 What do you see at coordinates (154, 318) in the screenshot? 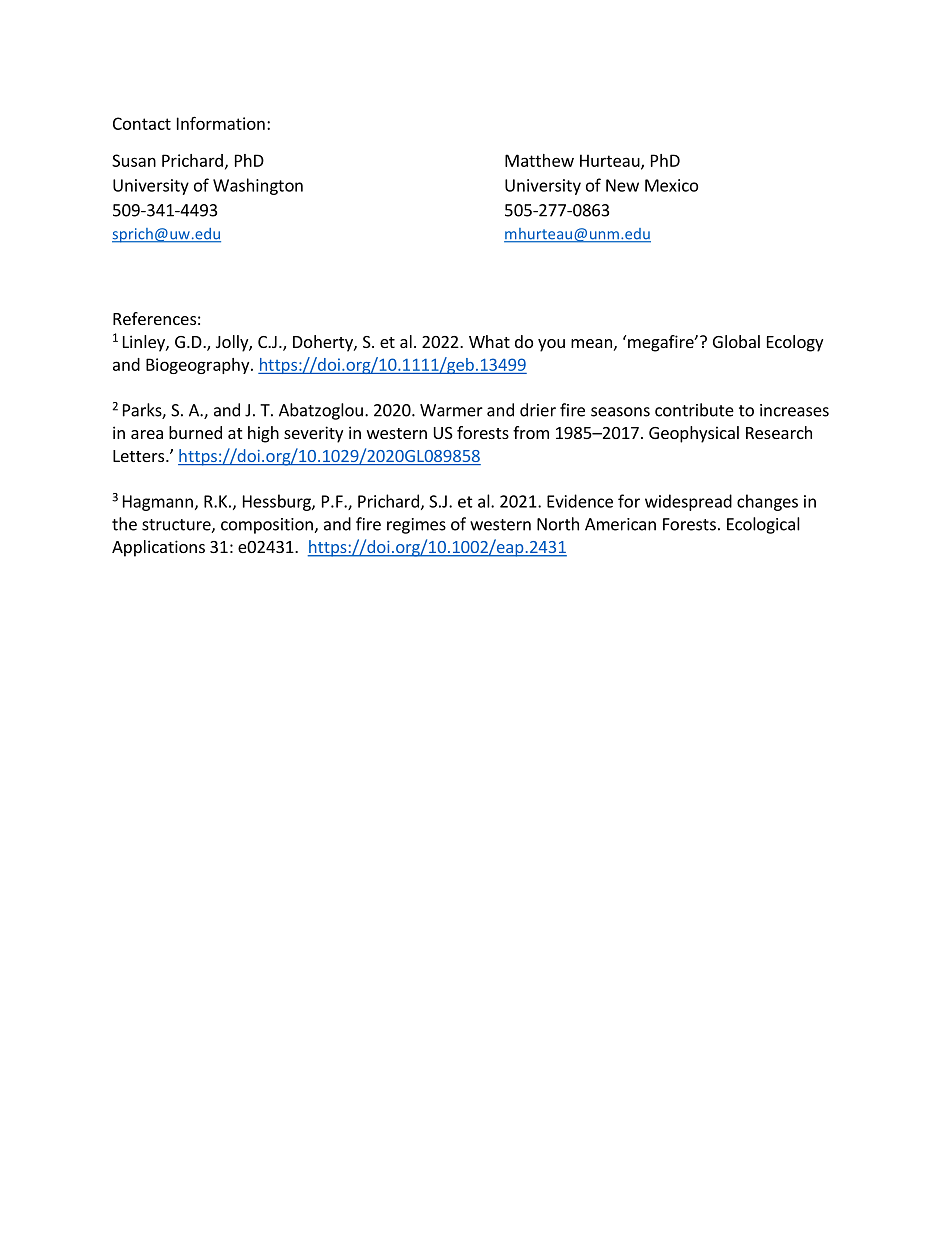
I see `References` at bounding box center [154, 318].
